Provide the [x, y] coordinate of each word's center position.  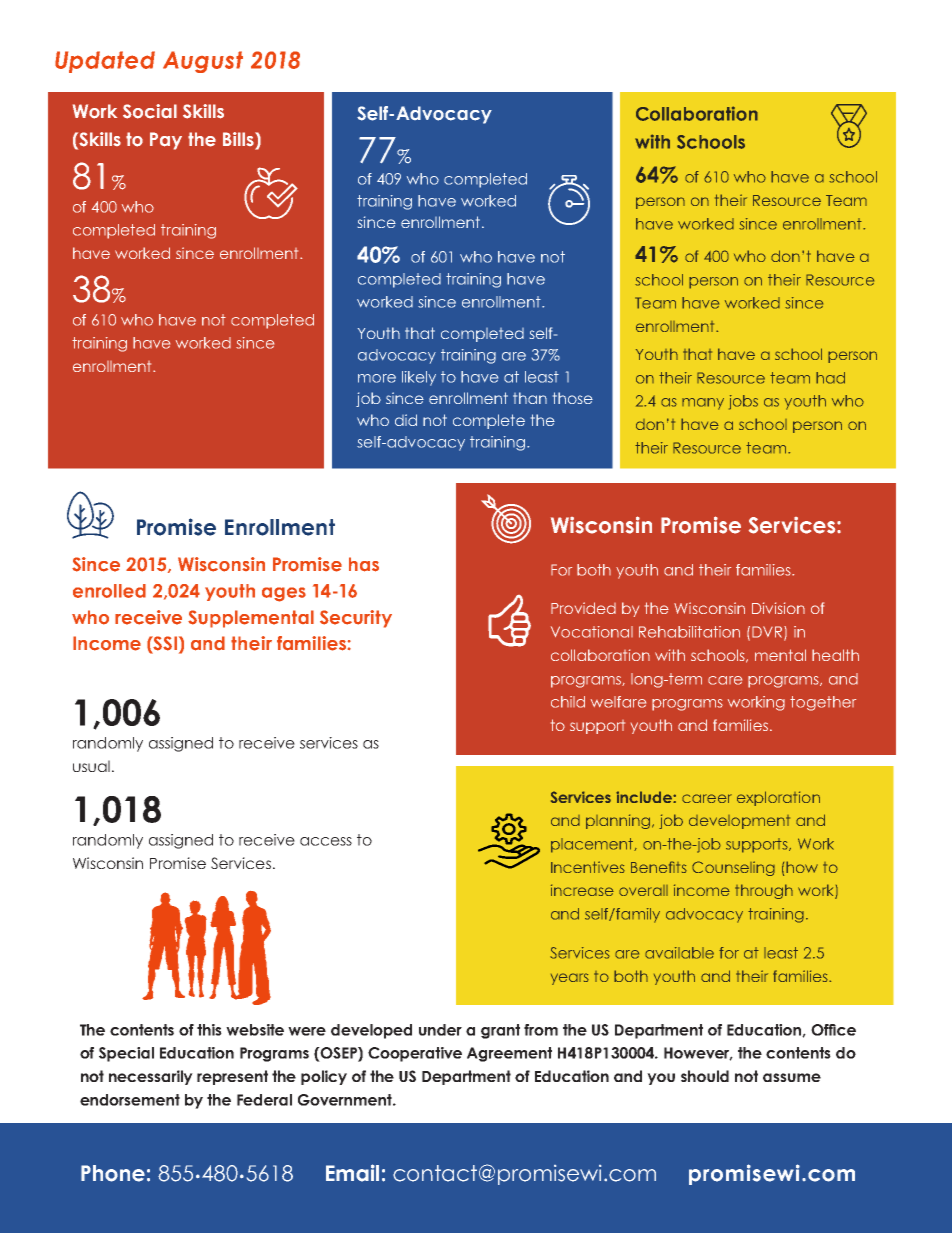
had [830, 378]
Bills [239, 139]
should [705, 1076]
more [377, 378]
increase [582, 890]
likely [419, 378]
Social [150, 111]
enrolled [109, 591]
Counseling [733, 868]
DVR [768, 633]
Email [352, 1173]
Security [356, 619]
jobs [743, 402]
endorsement [130, 1100]
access [326, 841]
